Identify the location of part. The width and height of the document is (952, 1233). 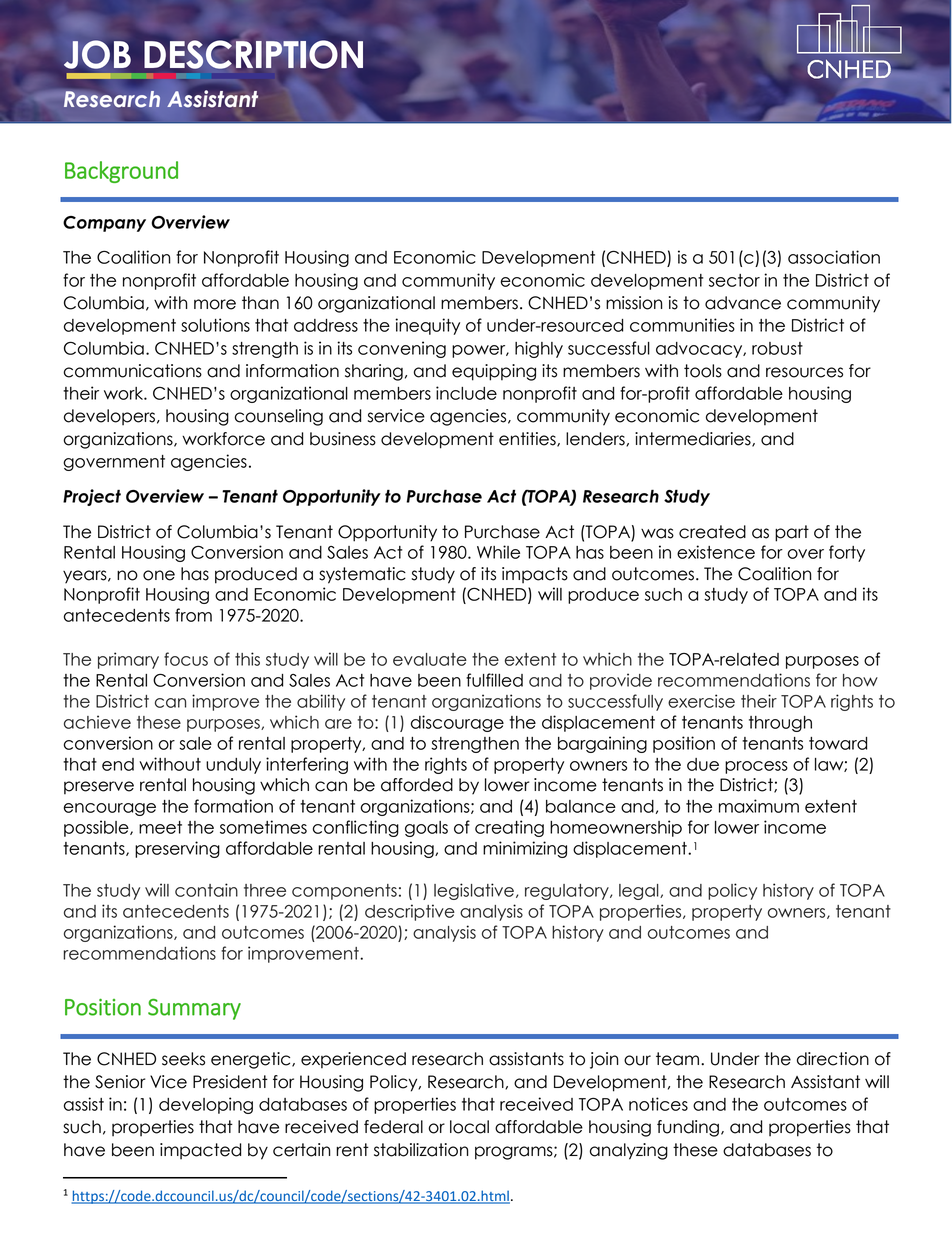
(792, 533).
